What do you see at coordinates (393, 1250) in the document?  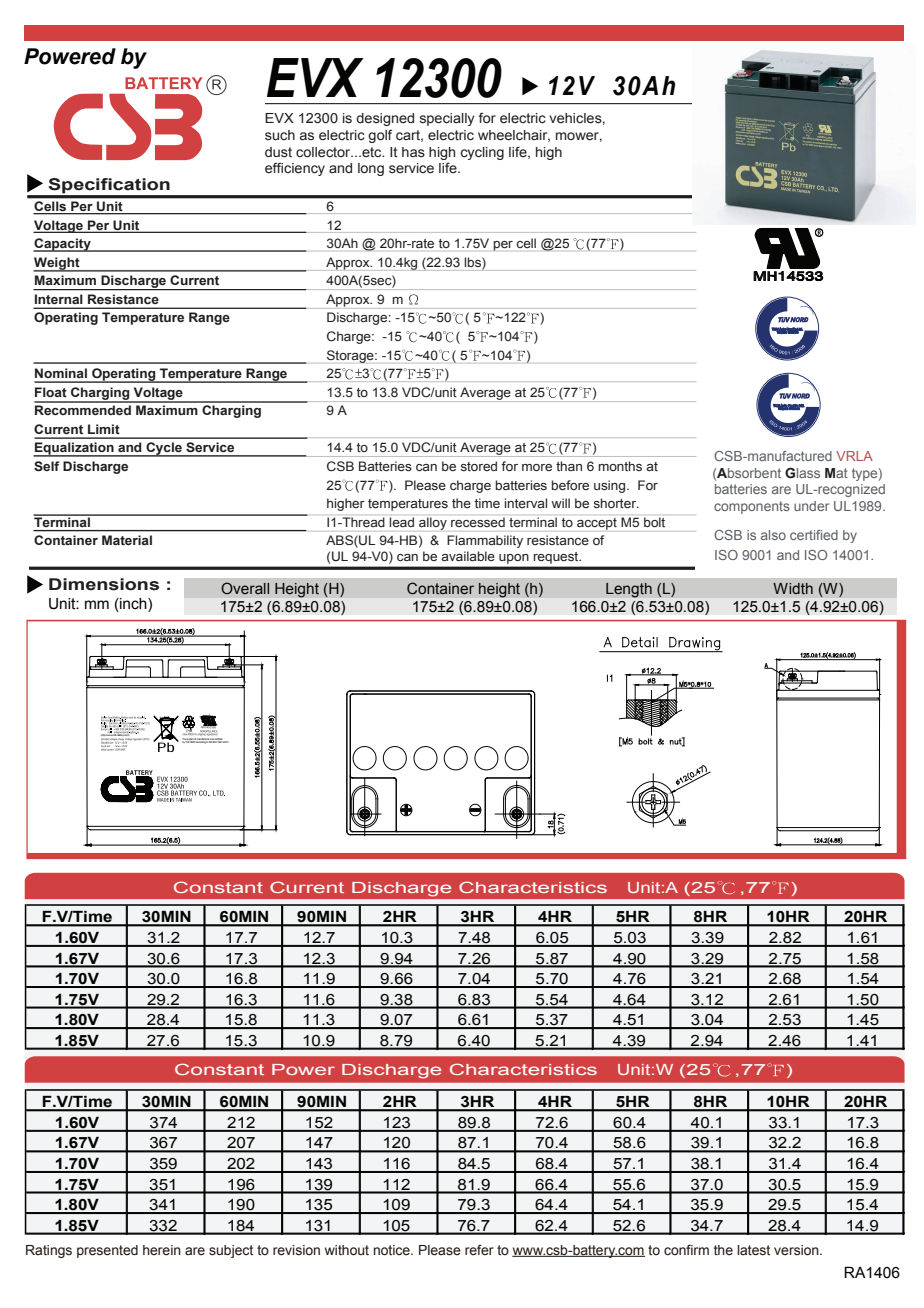 I see `notice` at bounding box center [393, 1250].
